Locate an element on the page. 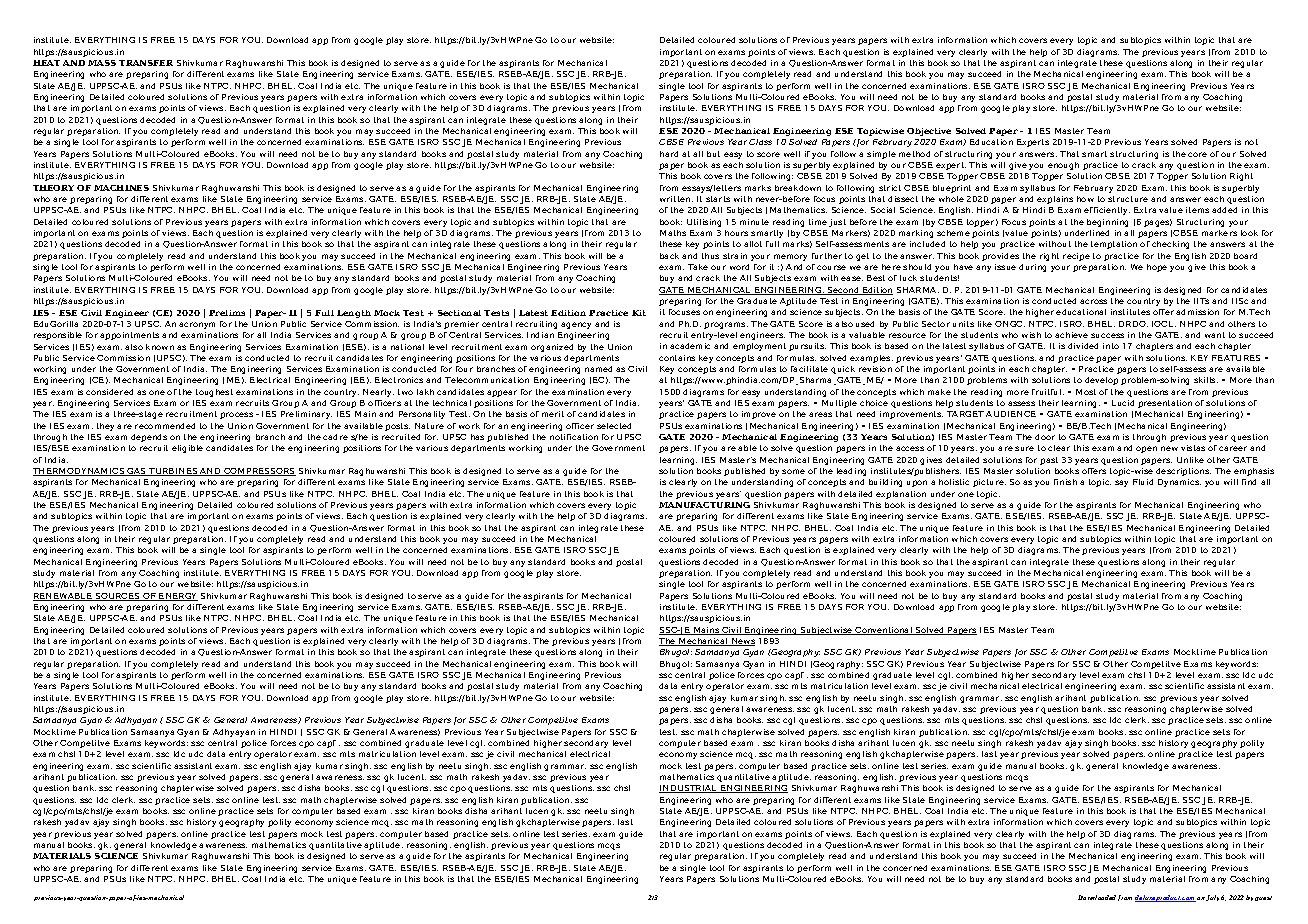  ENERGY is located at coordinates (177, 597).
